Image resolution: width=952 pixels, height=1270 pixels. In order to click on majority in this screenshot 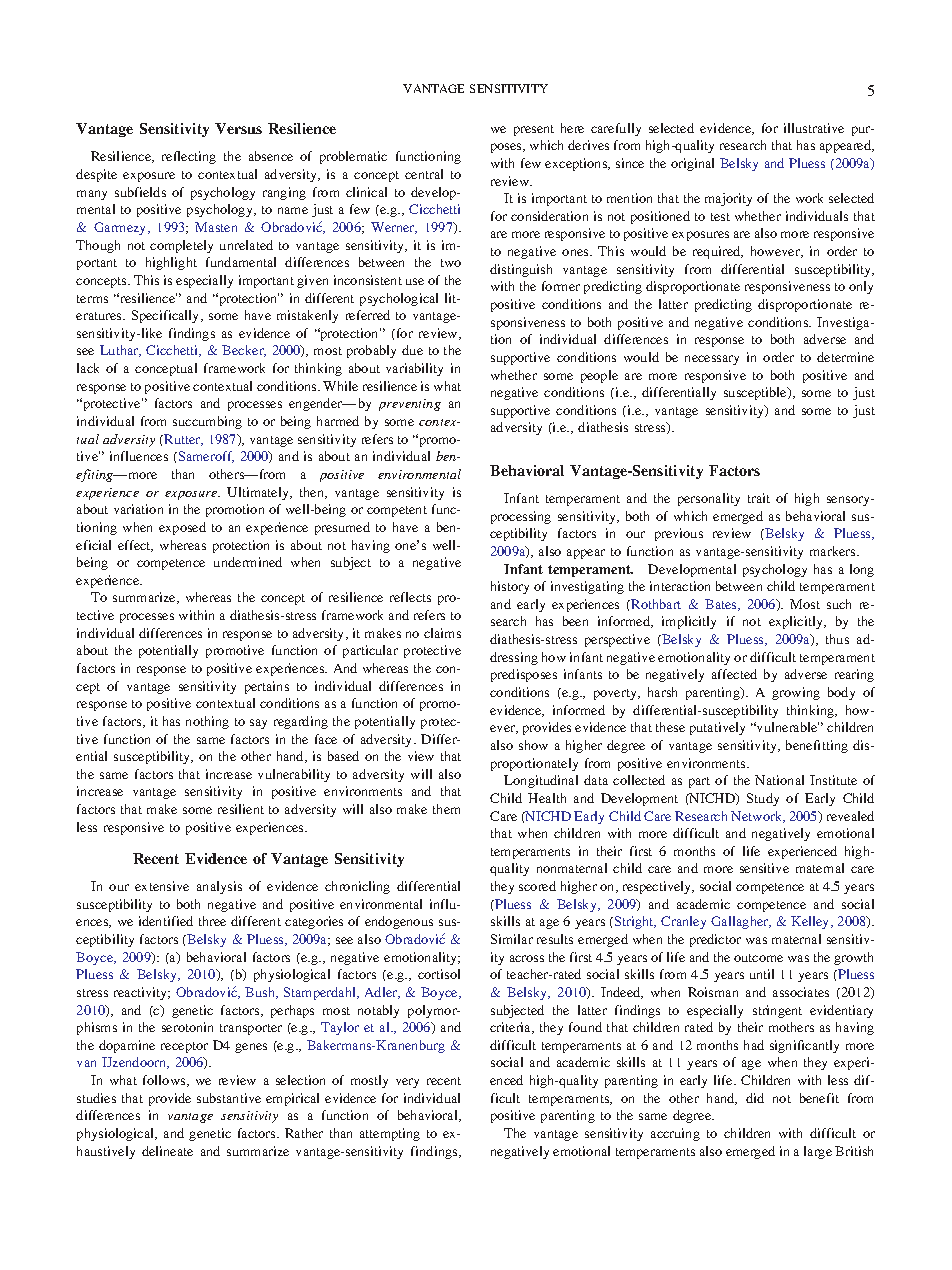, I will do `click(728, 199)`.
